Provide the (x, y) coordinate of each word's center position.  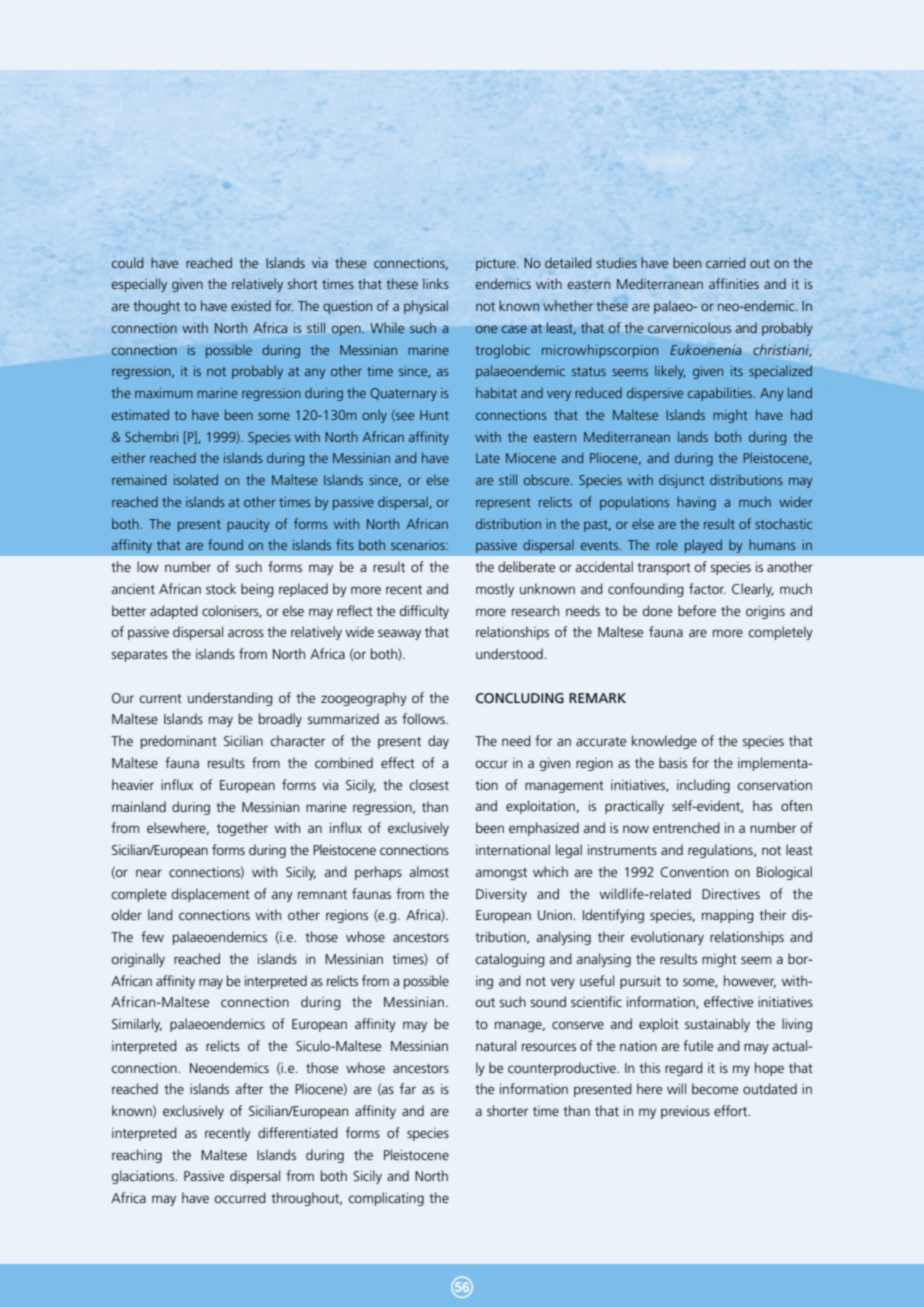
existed (251, 305)
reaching (137, 1156)
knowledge (664, 742)
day (438, 742)
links (436, 283)
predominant (179, 742)
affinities (734, 283)
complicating (386, 1199)
